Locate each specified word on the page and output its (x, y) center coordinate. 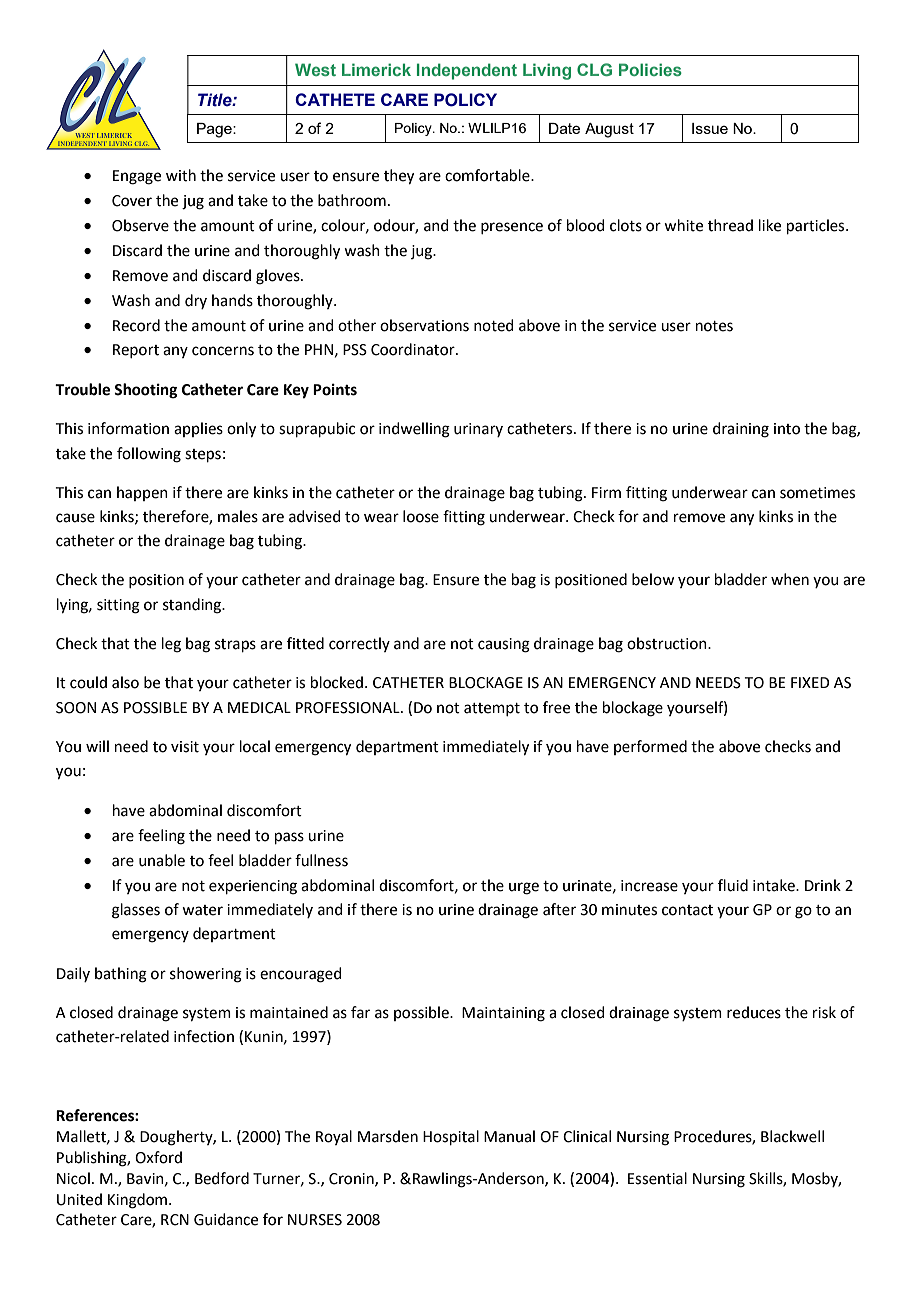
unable (162, 860)
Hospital (451, 1137)
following (149, 455)
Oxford (158, 1157)
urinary (478, 430)
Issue (710, 128)
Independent (467, 71)
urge (524, 888)
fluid (733, 885)
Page (215, 130)
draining (741, 430)
